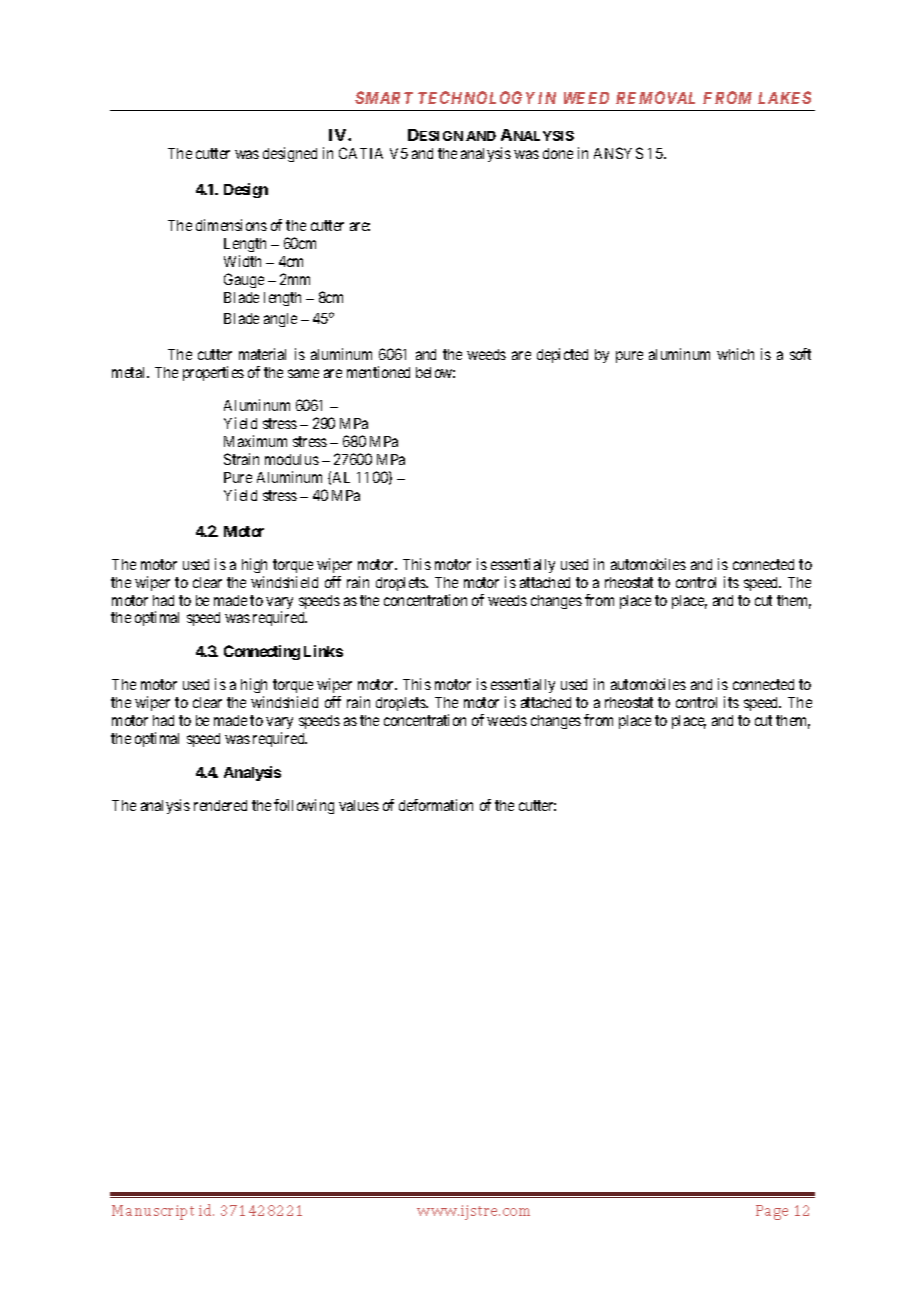 The width and height of the screenshot is (924, 1308). I want to click on dimensions, so click(231, 225).
